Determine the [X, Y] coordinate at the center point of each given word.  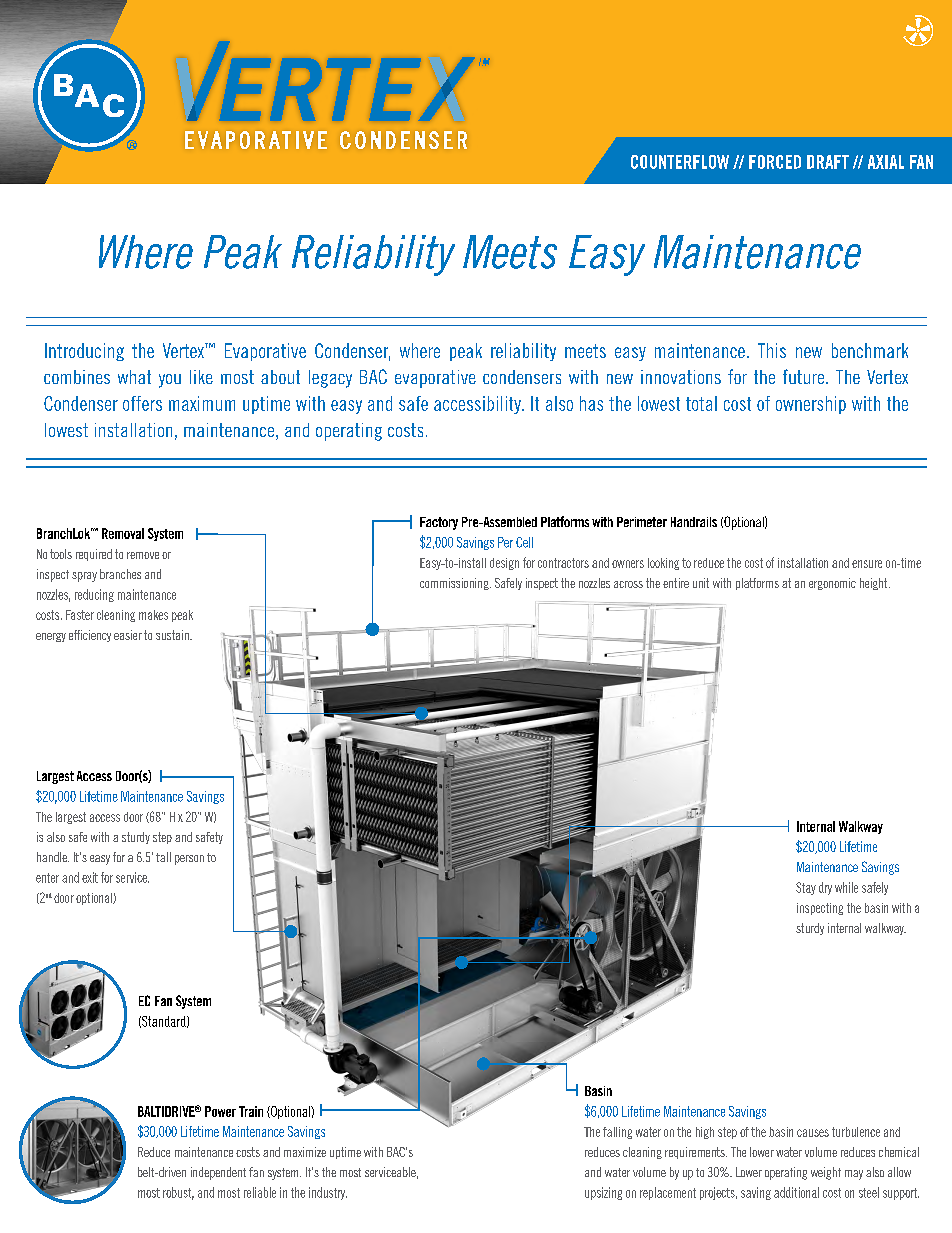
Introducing [84, 352]
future [805, 376]
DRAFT [828, 162]
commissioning [455, 584]
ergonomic [832, 584]
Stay [806, 888]
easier [128, 635]
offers [142, 403]
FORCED [775, 162]
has [591, 403]
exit [90, 877]
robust [178, 1193]
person [189, 860]
